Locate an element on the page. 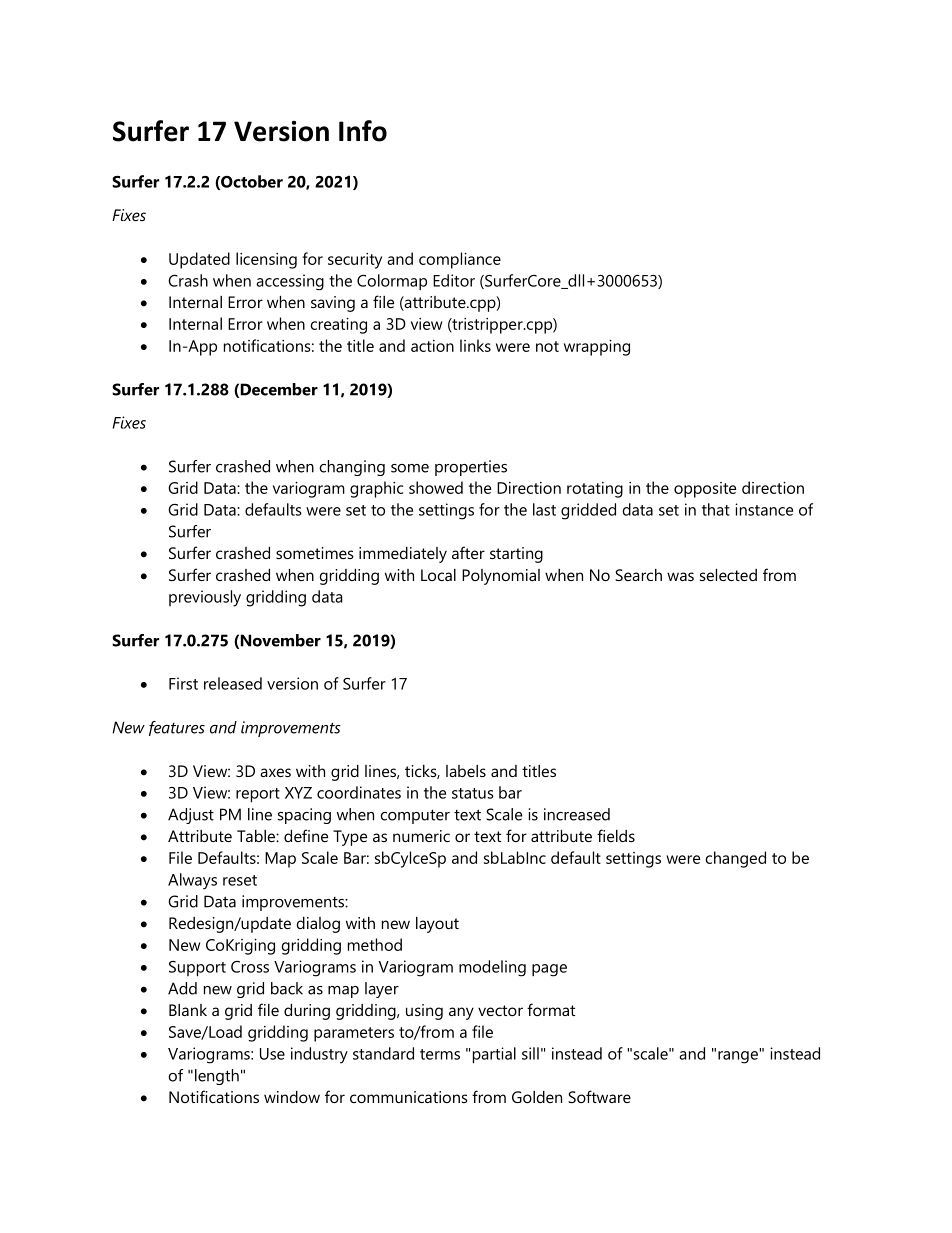 Image resolution: width=952 pixels, height=1233 pixels. previously is located at coordinates (205, 598).
